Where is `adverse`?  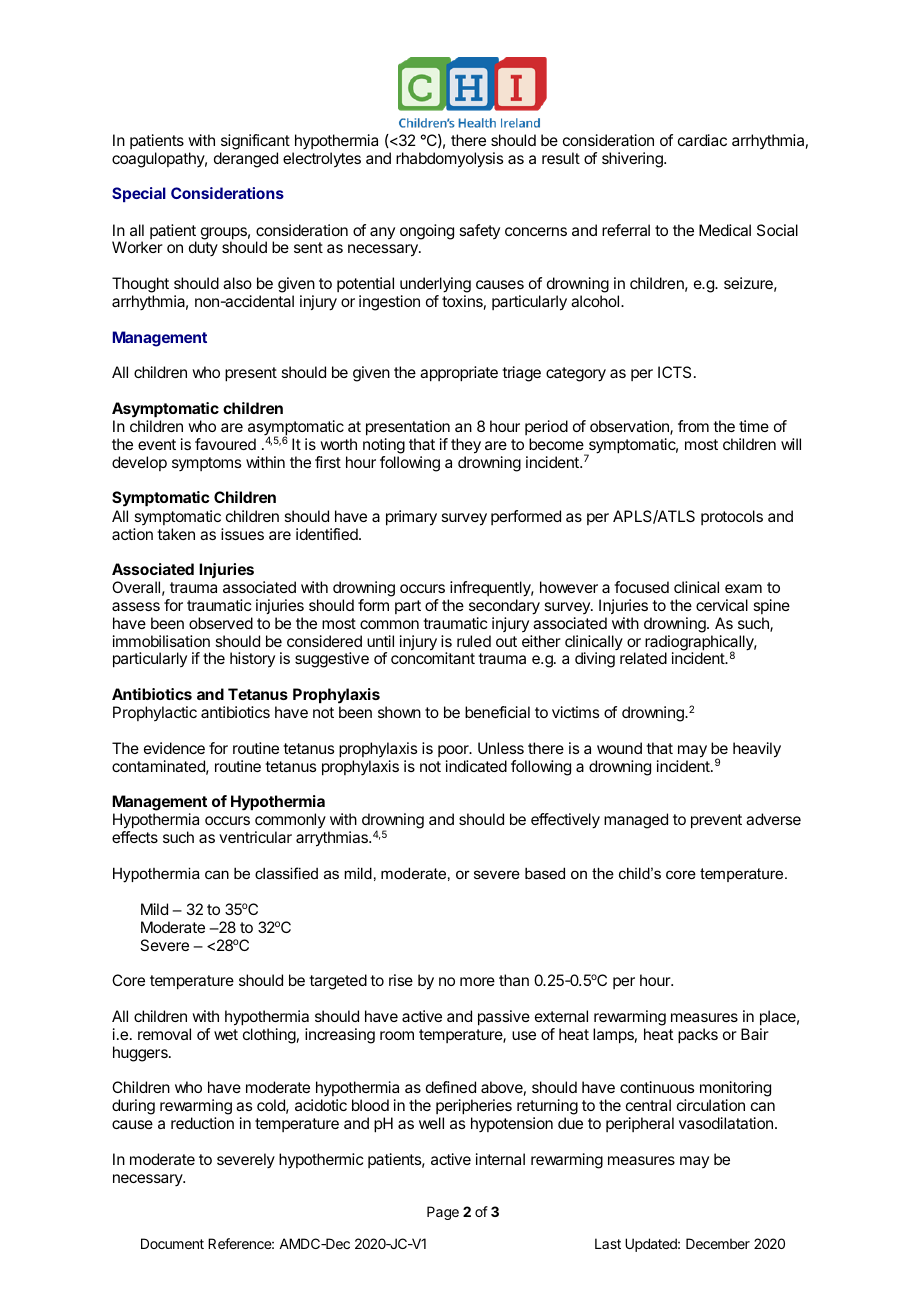 adverse is located at coordinates (773, 819).
